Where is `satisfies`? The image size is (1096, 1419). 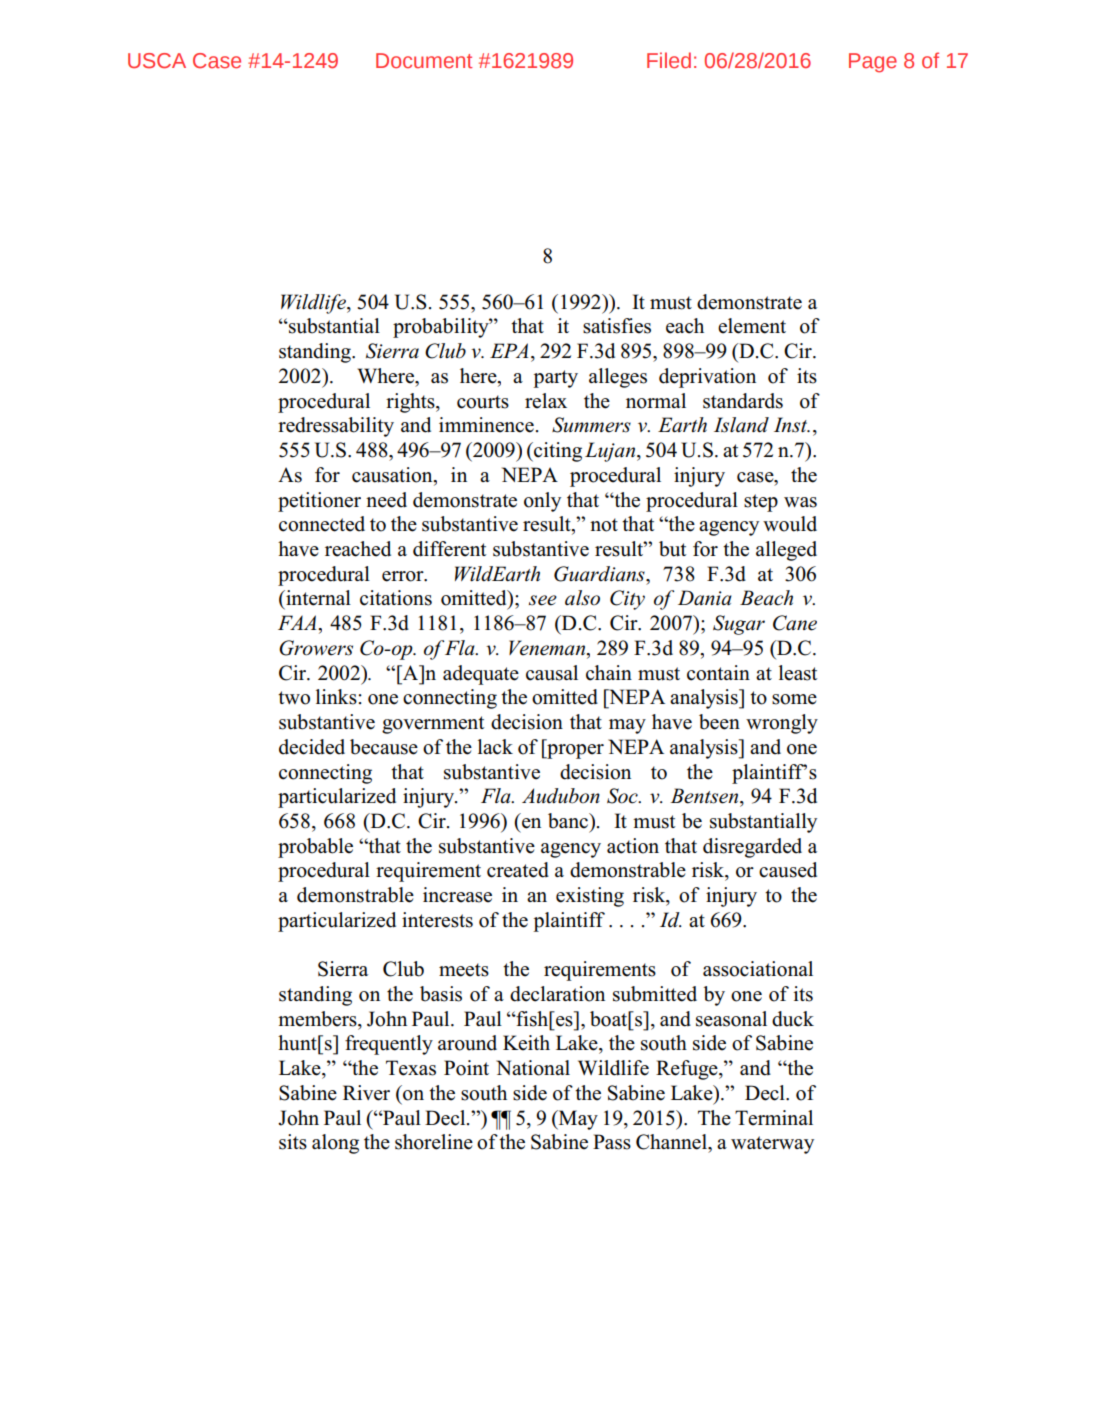 satisfies is located at coordinates (617, 326).
